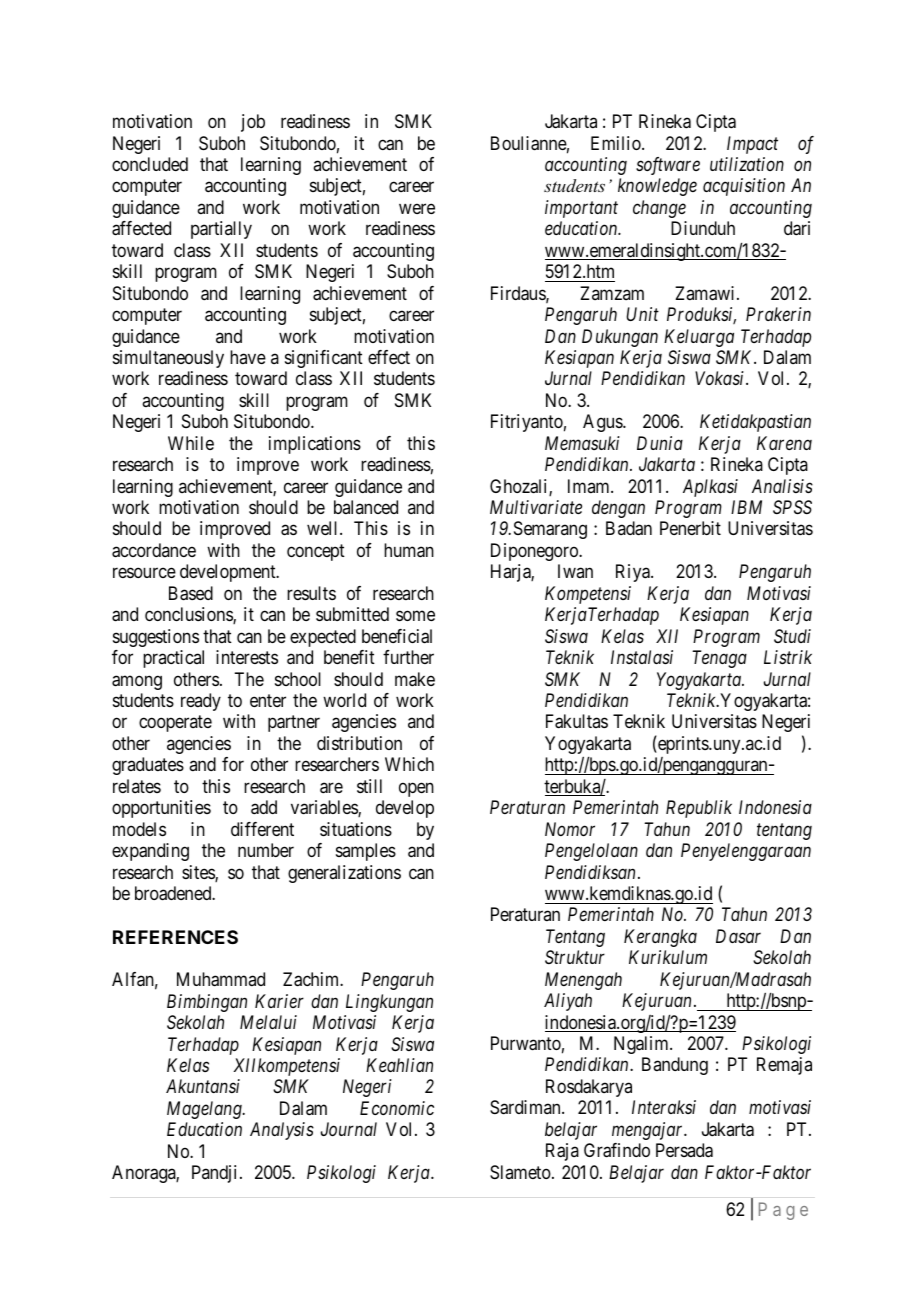 The width and height of the screenshot is (924, 1308). I want to click on conclusions, so click(189, 615).
